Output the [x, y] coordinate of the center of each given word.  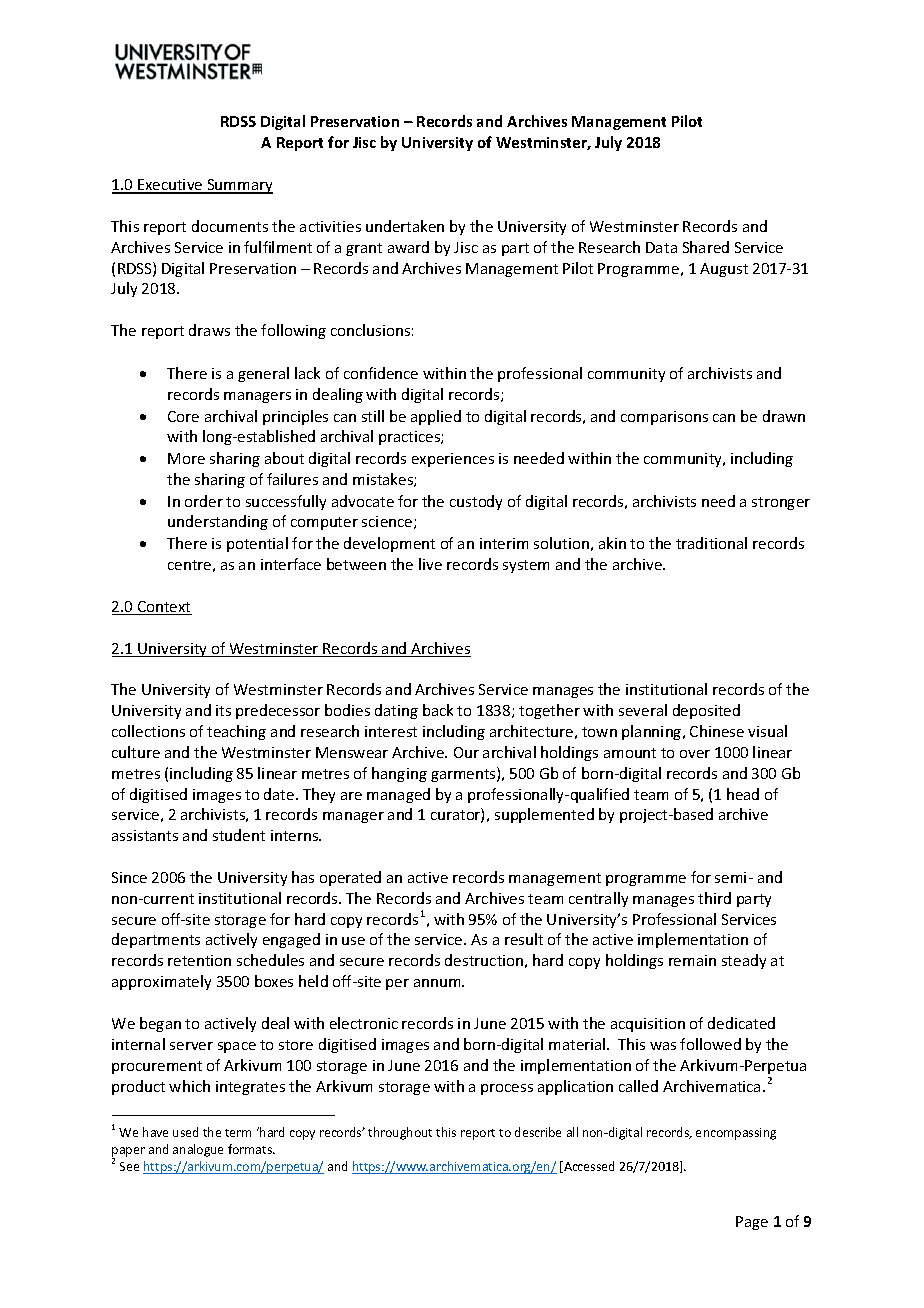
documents [230, 226]
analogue [198, 1150]
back [438, 710]
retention [199, 960]
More [186, 458]
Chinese [717, 731]
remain [692, 960]
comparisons [664, 418]
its [223, 710]
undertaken [405, 226]
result [524, 939]
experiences [453, 460]
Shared [706, 247]
